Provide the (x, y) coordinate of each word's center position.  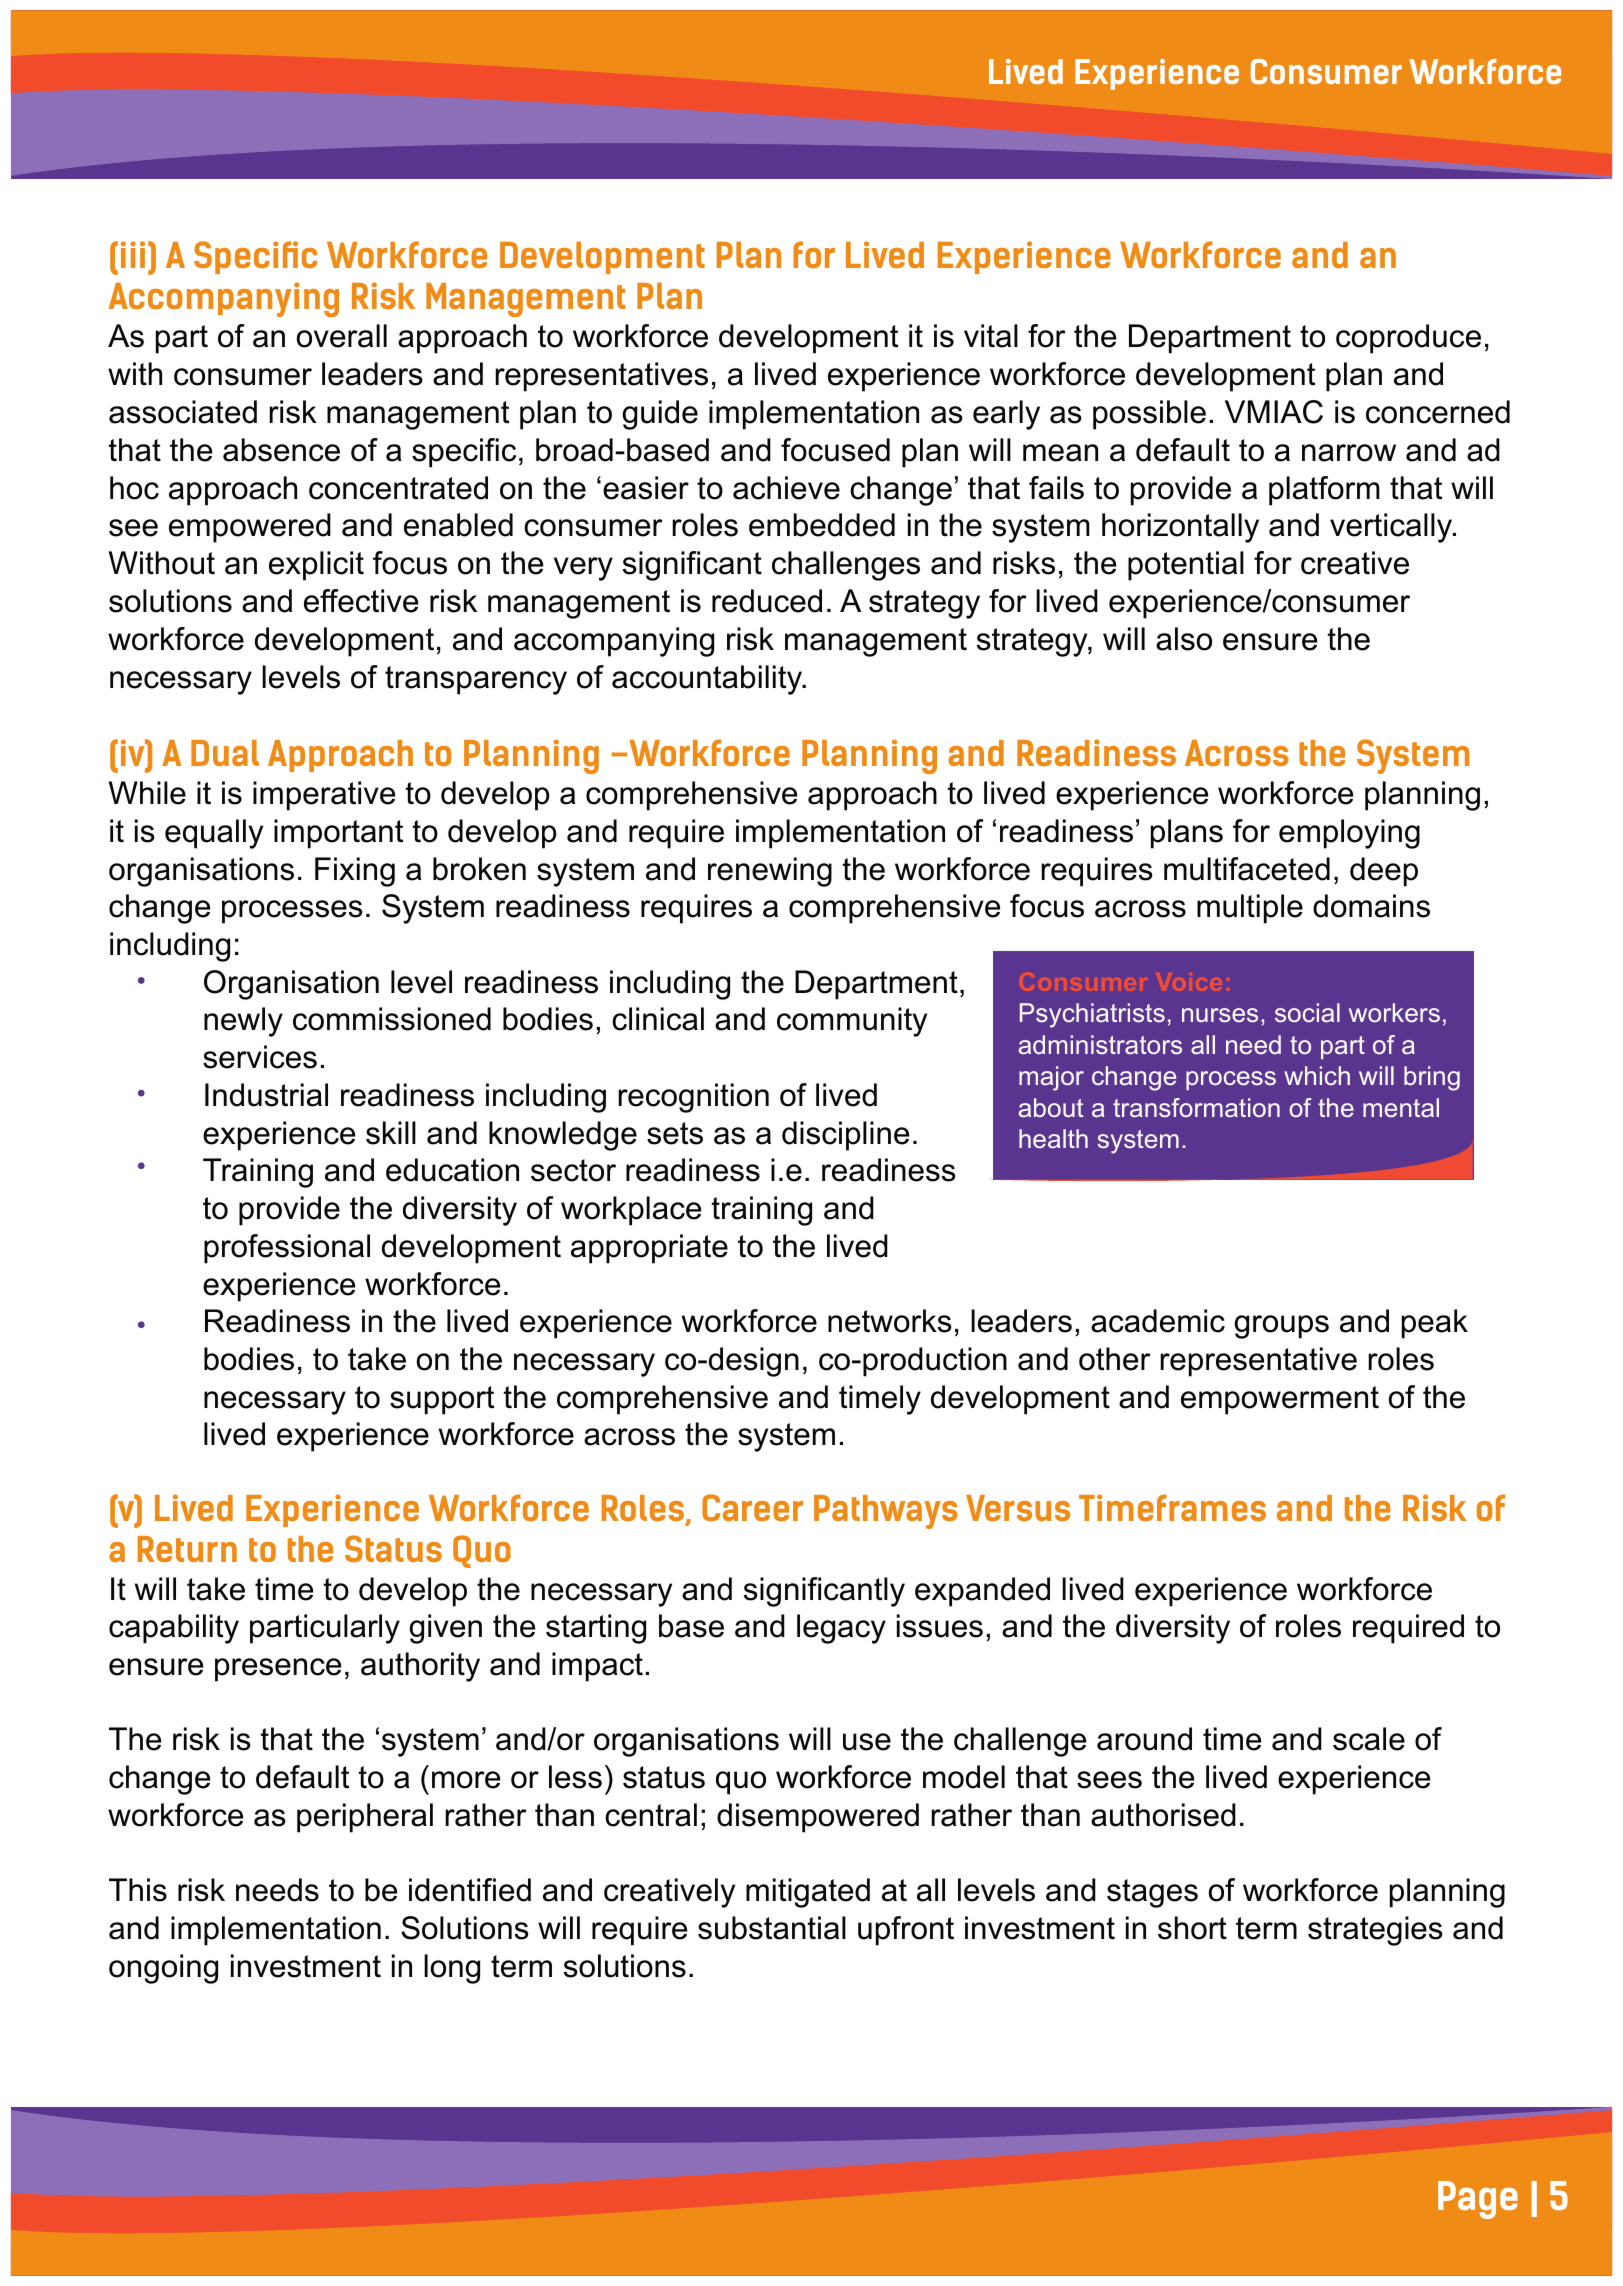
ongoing (163, 1969)
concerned (1438, 412)
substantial (772, 1928)
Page (1478, 2200)
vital (991, 336)
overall (342, 336)
